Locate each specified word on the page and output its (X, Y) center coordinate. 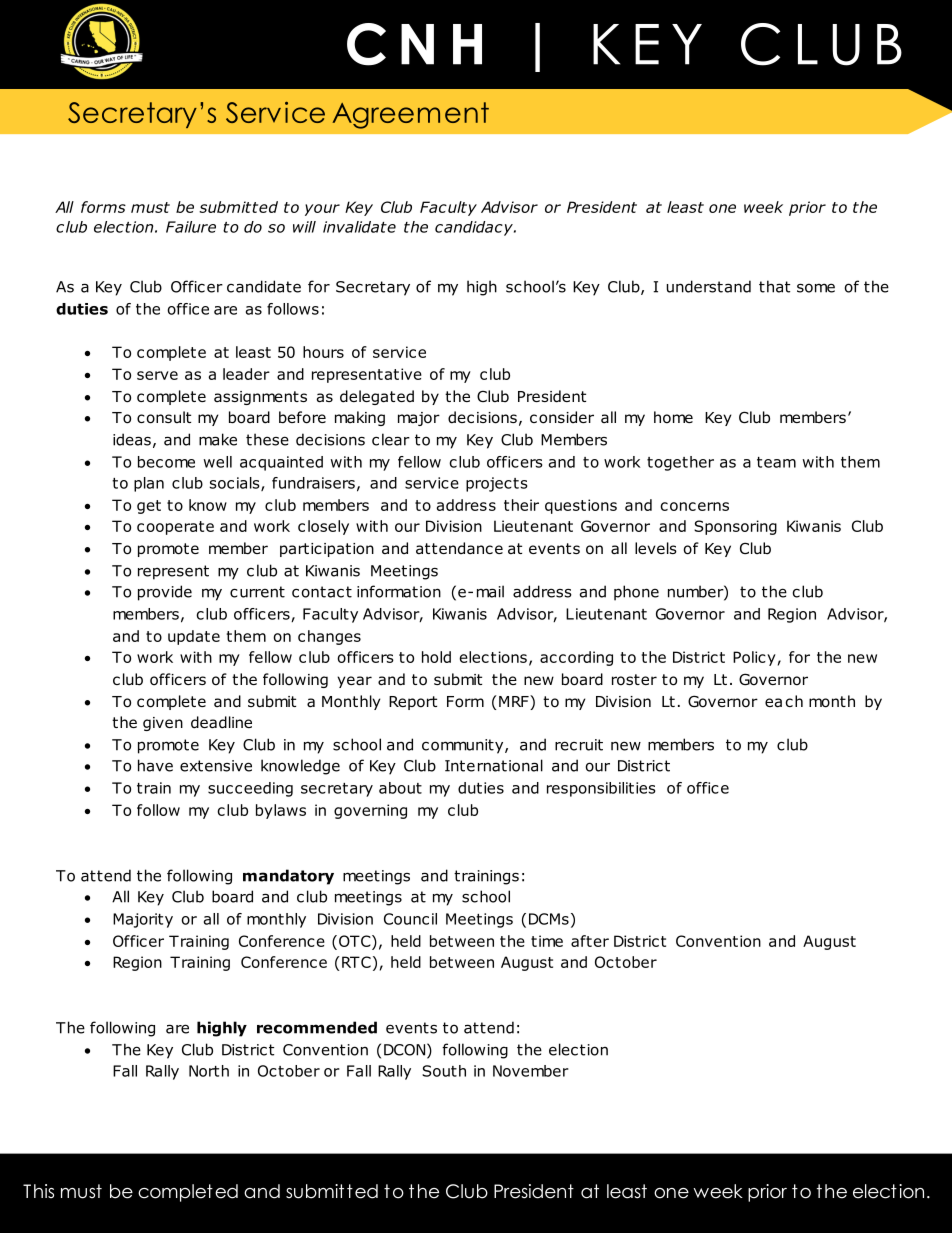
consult (164, 417)
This (38, 1191)
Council (410, 919)
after (590, 941)
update (194, 637)
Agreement (410, 115)
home (673, 417)
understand (709, 286)
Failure (191, 227)
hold (436, 657)
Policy (754, 658)
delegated (377, 397)
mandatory (288, 877)
